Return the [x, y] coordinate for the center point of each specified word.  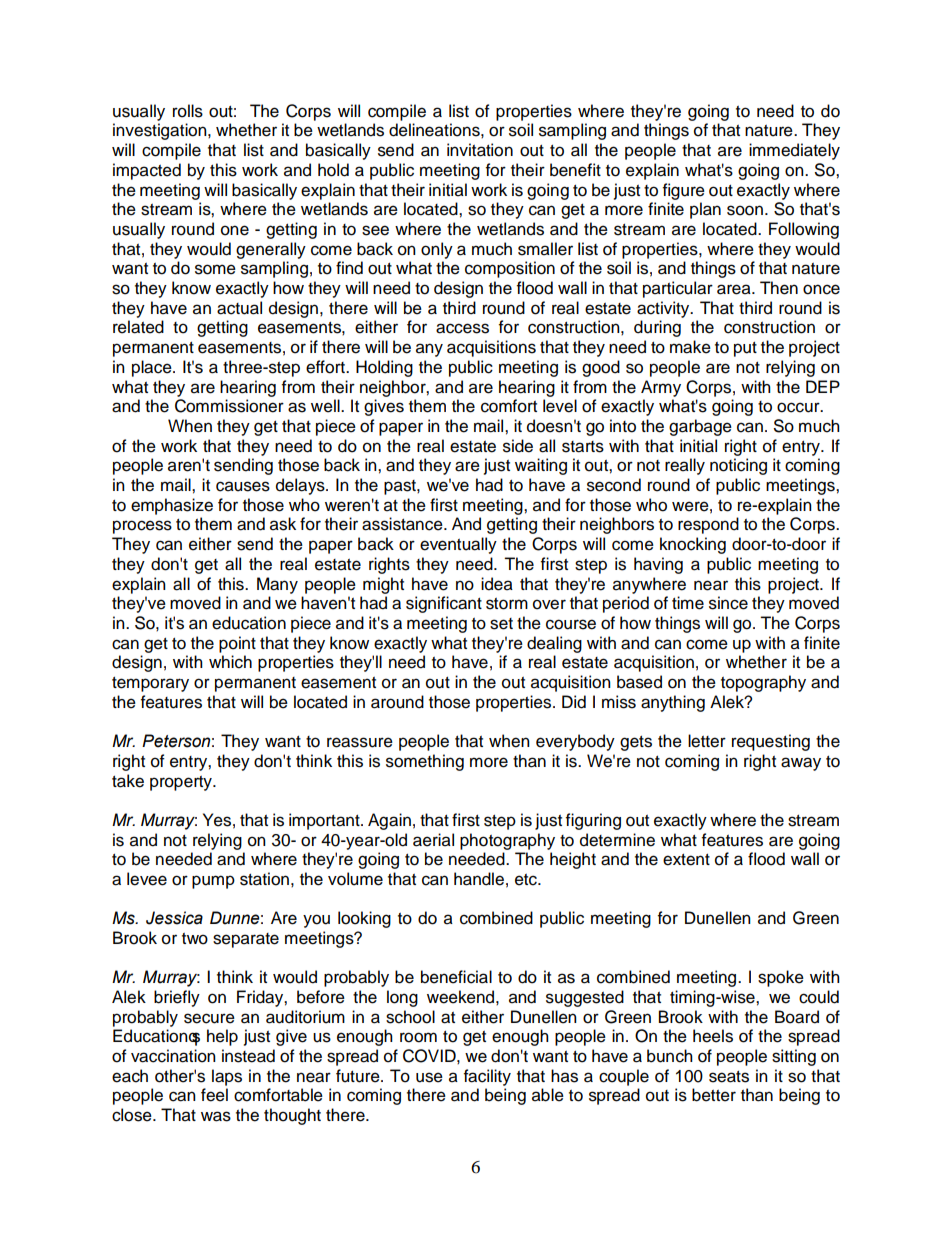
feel [214, 1095]
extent [686, 860]
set [501, 624]
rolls [188, 111]
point [237, 644]
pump [213, 882]
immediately [794, 151]
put [745, 349]
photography [507, 841]
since [728, 603]
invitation [480, 150]
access [462, 328]
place [153, 368]
